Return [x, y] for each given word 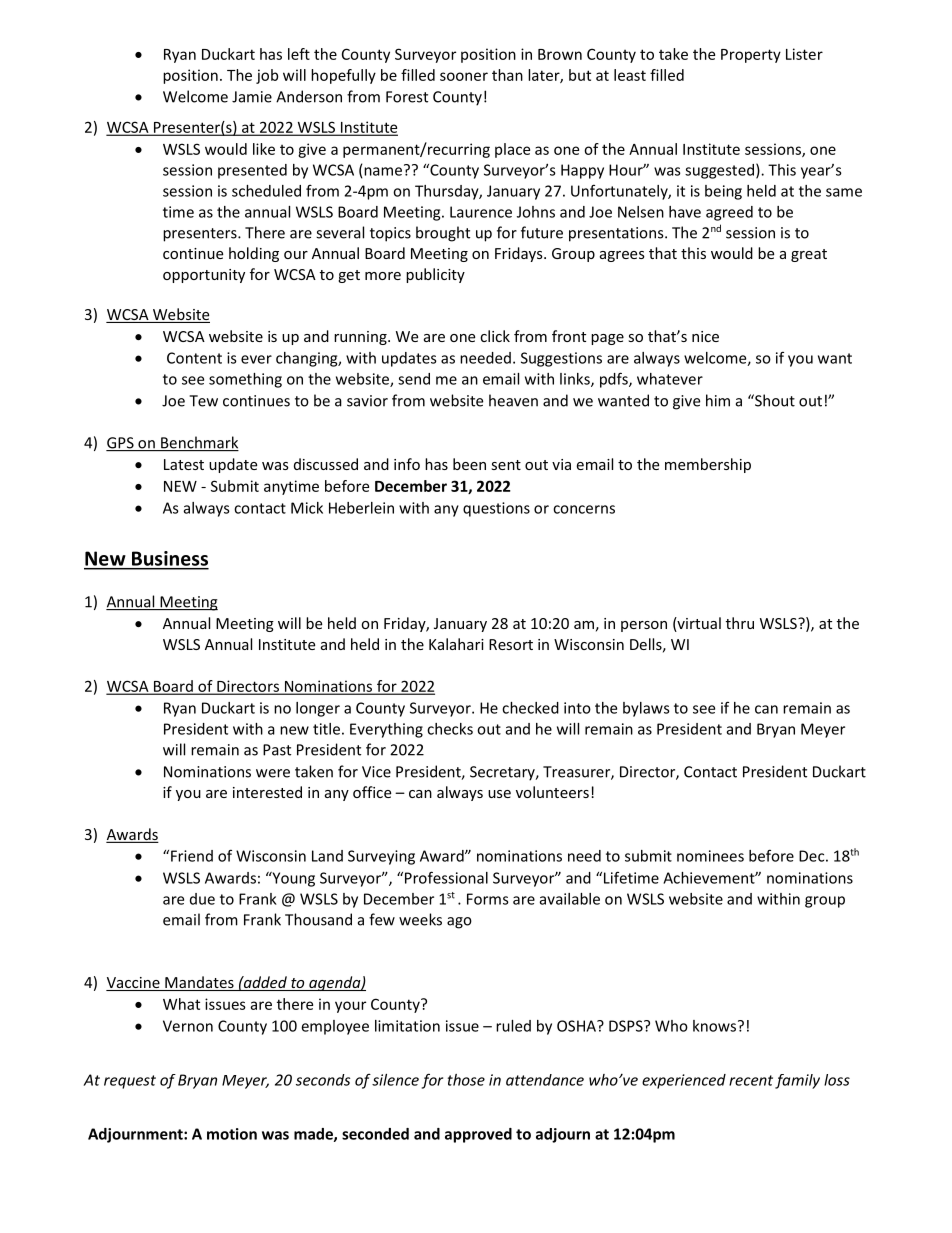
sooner [464, 76]
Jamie [252, 97]
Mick [307, 508]
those [466, 1080]
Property [751, 56]
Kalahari [456, 644]
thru [740, 623]
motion [232, 1134]
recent [751, 1080]
